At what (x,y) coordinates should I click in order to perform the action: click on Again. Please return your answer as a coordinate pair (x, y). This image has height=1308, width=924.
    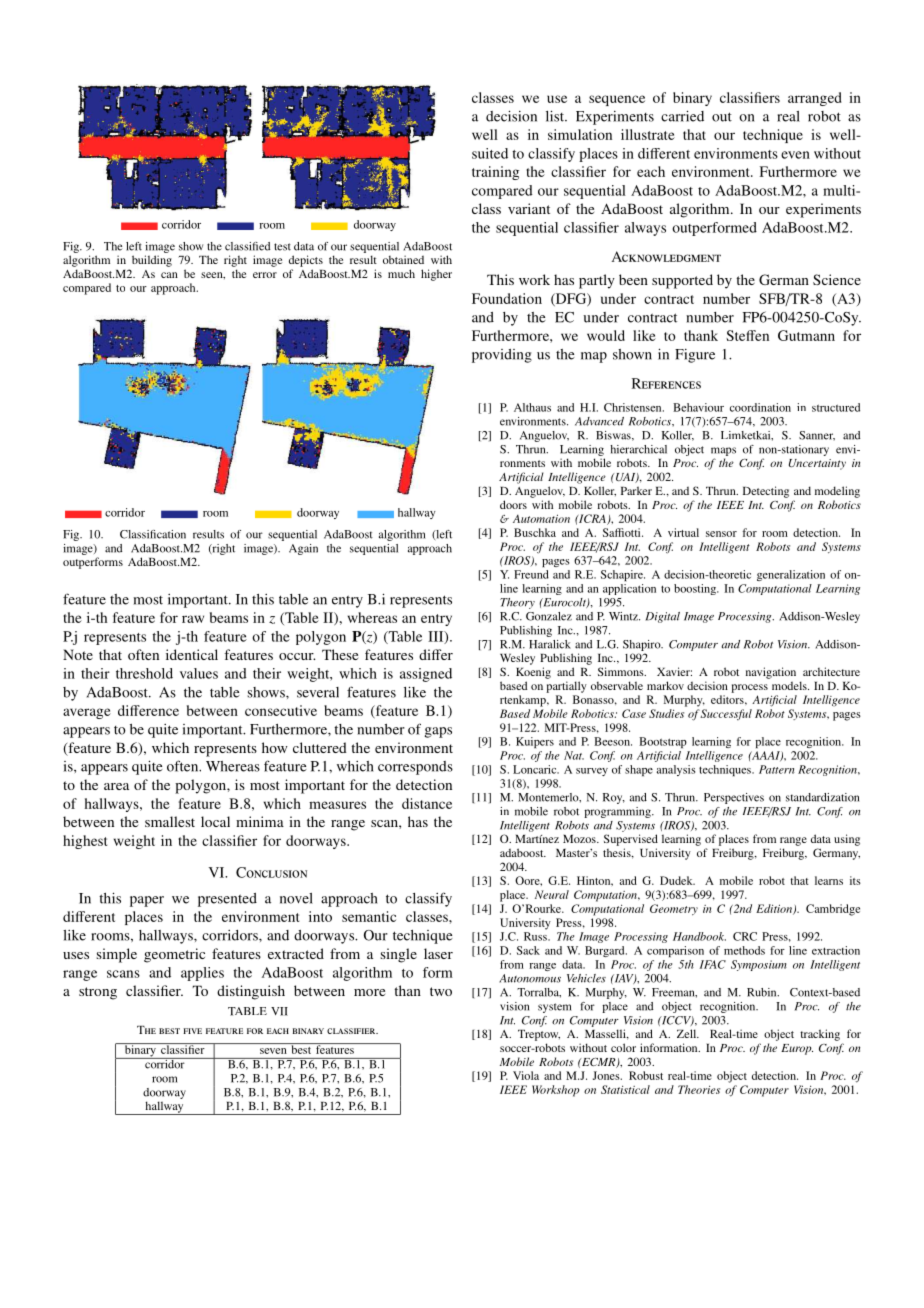
    Looking at the image, I should click on (303, 549).
